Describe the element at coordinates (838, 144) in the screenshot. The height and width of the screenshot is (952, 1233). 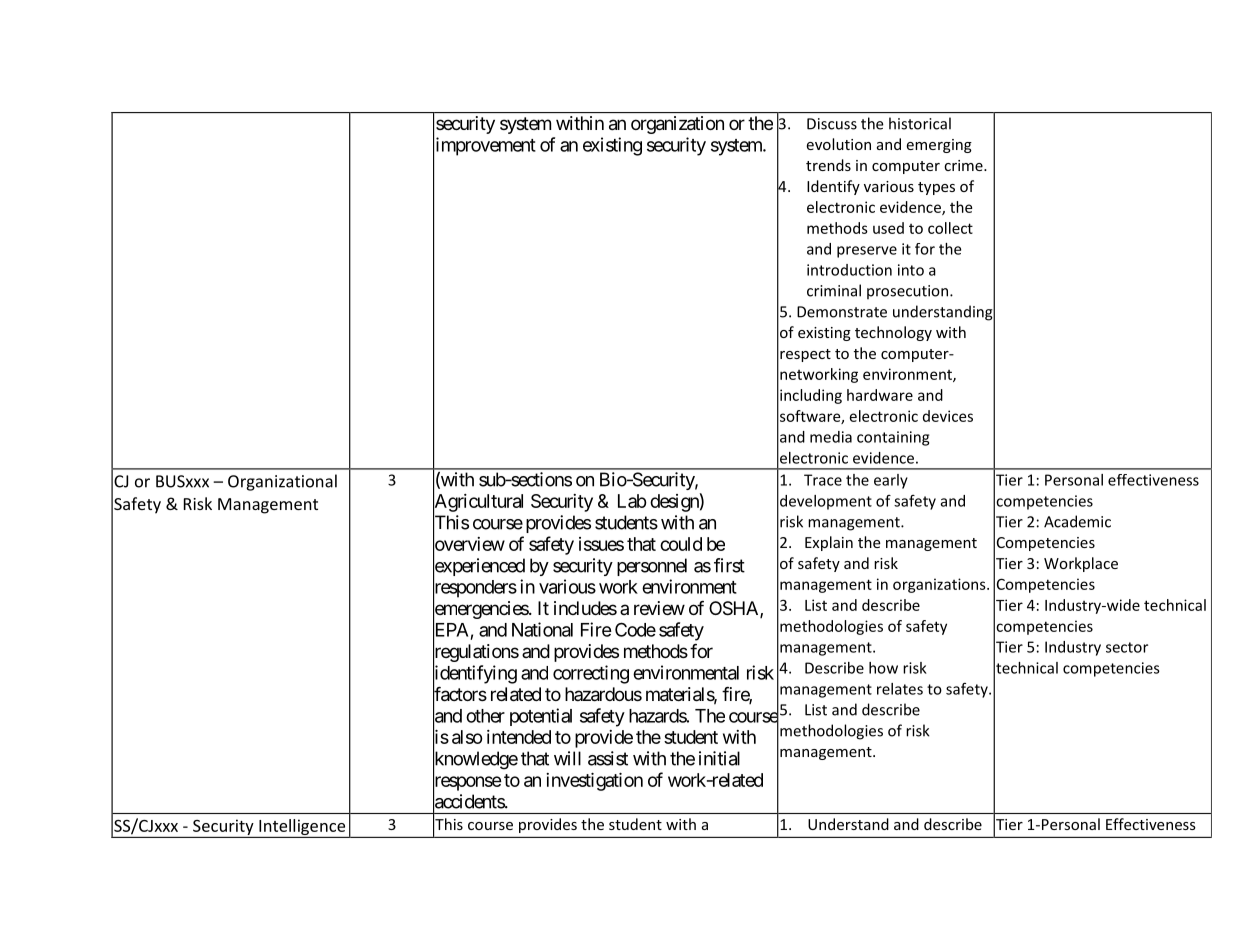
I see `evolution` at that location.
